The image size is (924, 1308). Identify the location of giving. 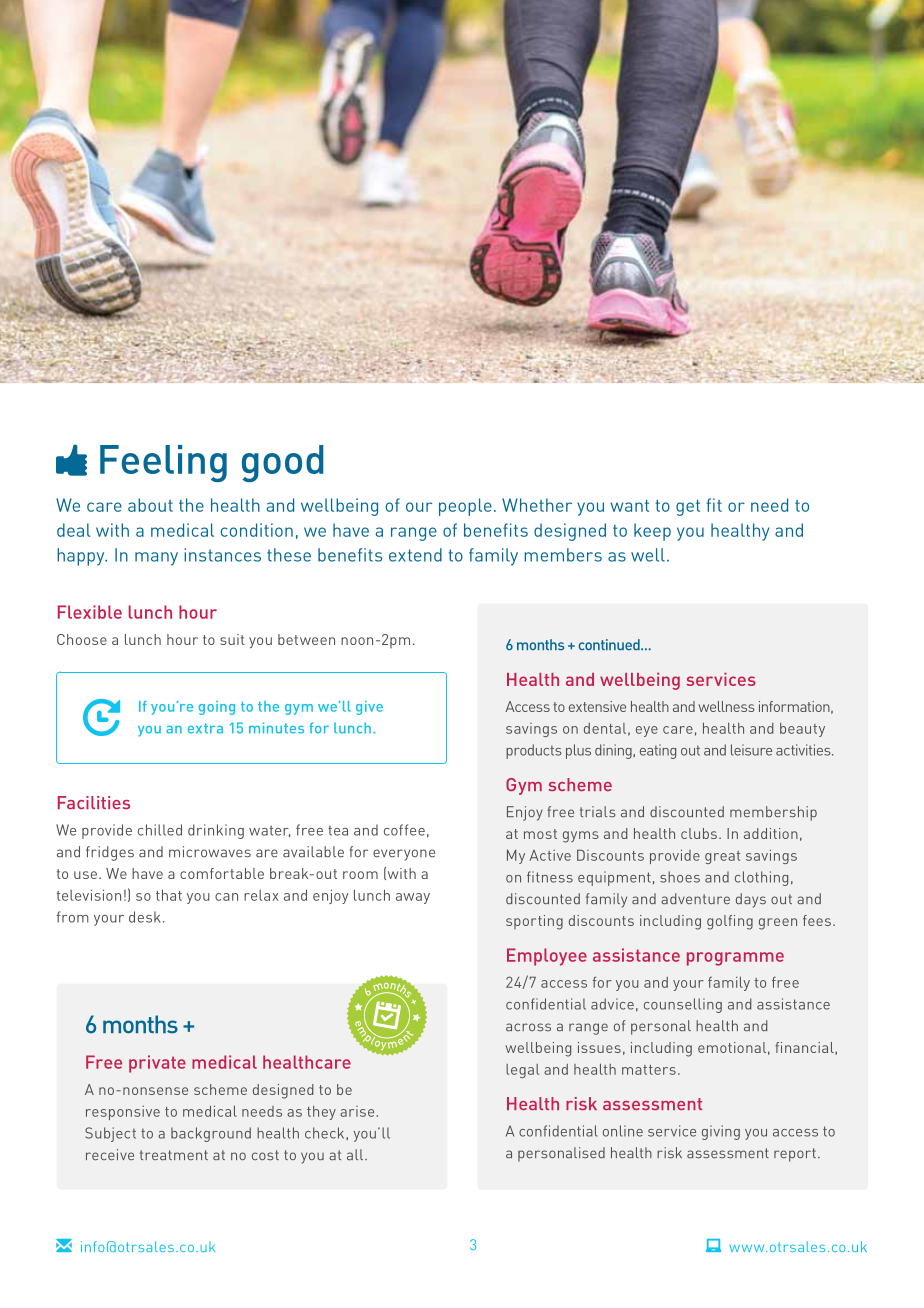
(721, 1132).
